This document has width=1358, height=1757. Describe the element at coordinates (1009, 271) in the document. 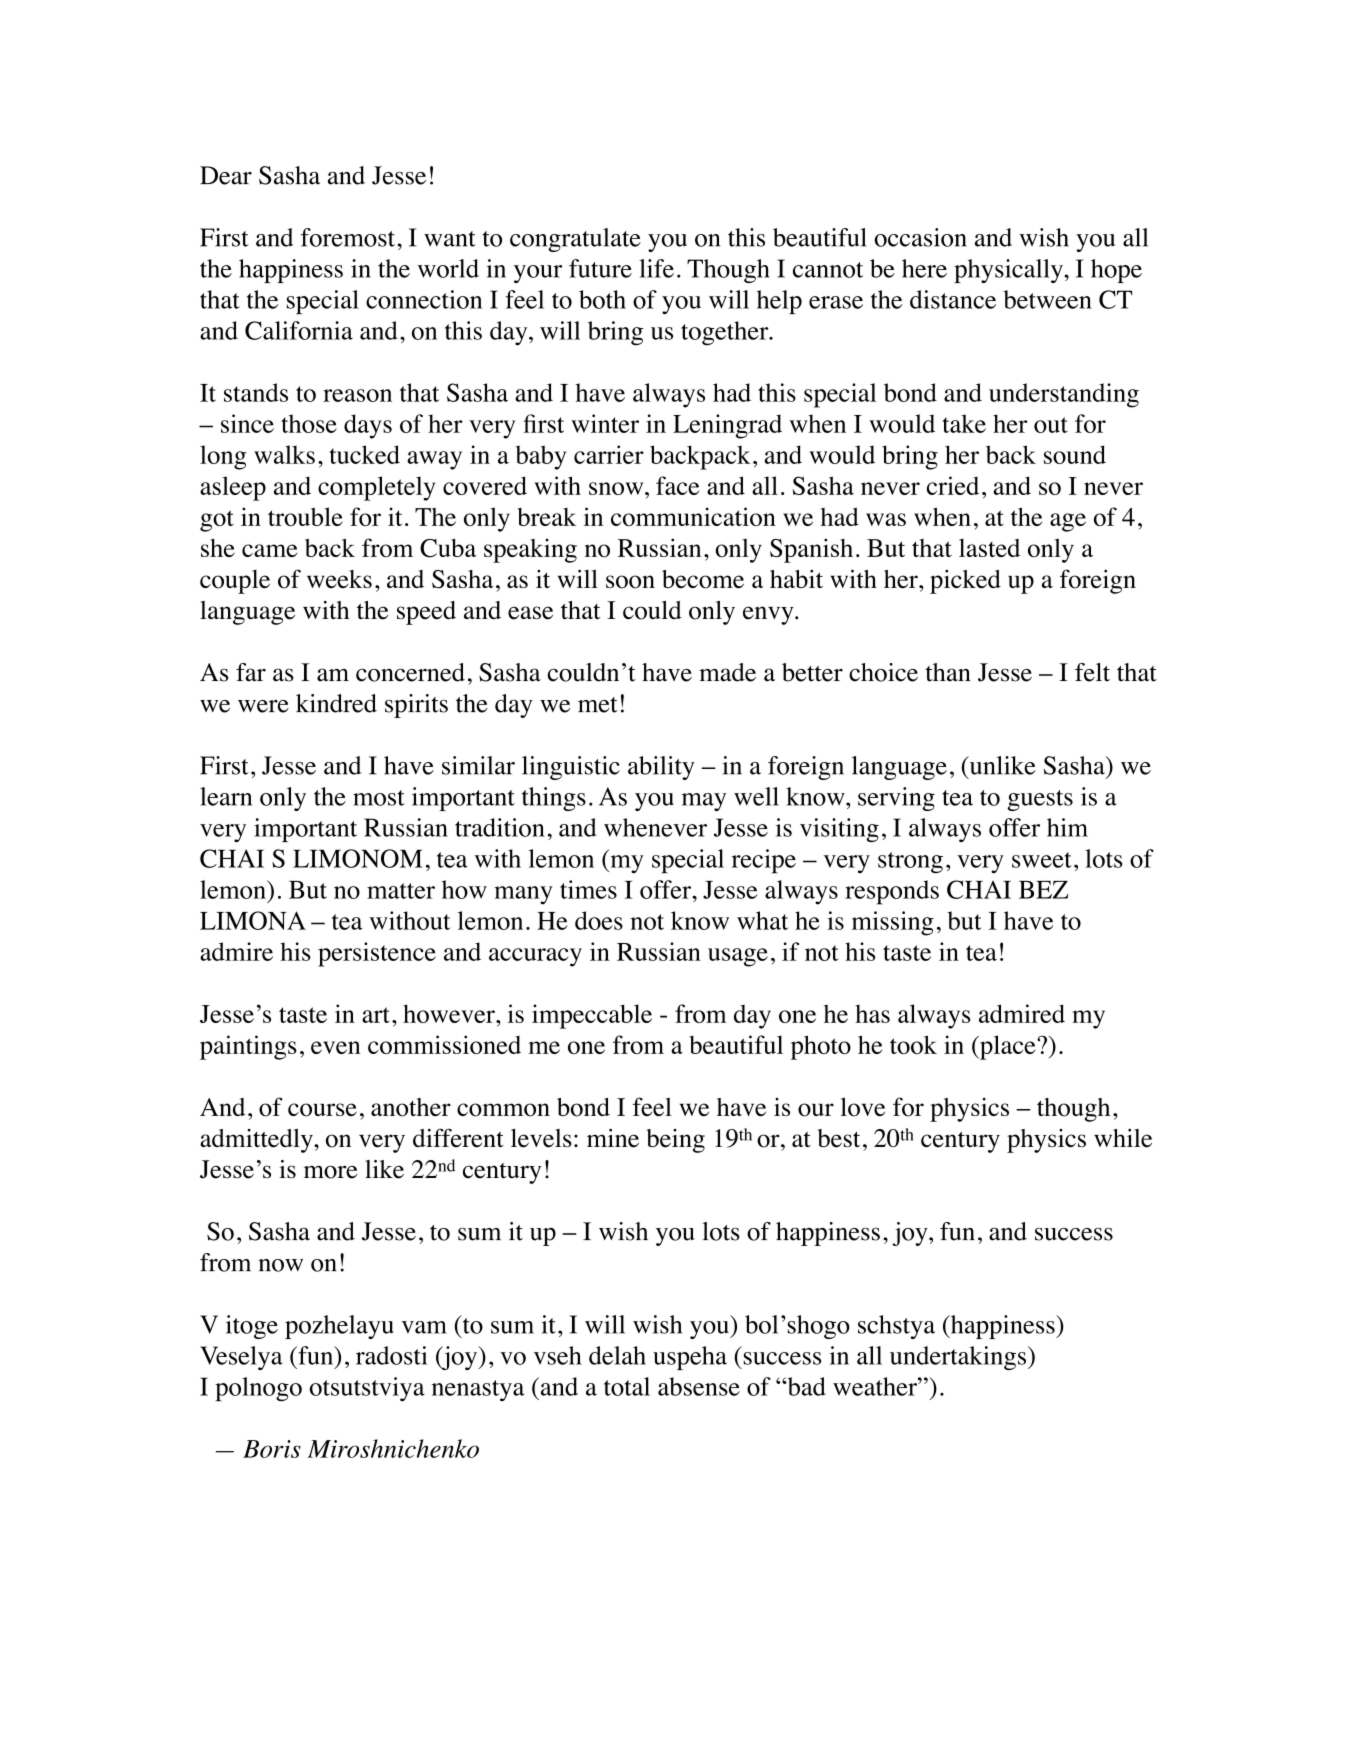

I see `physically` at that location.
